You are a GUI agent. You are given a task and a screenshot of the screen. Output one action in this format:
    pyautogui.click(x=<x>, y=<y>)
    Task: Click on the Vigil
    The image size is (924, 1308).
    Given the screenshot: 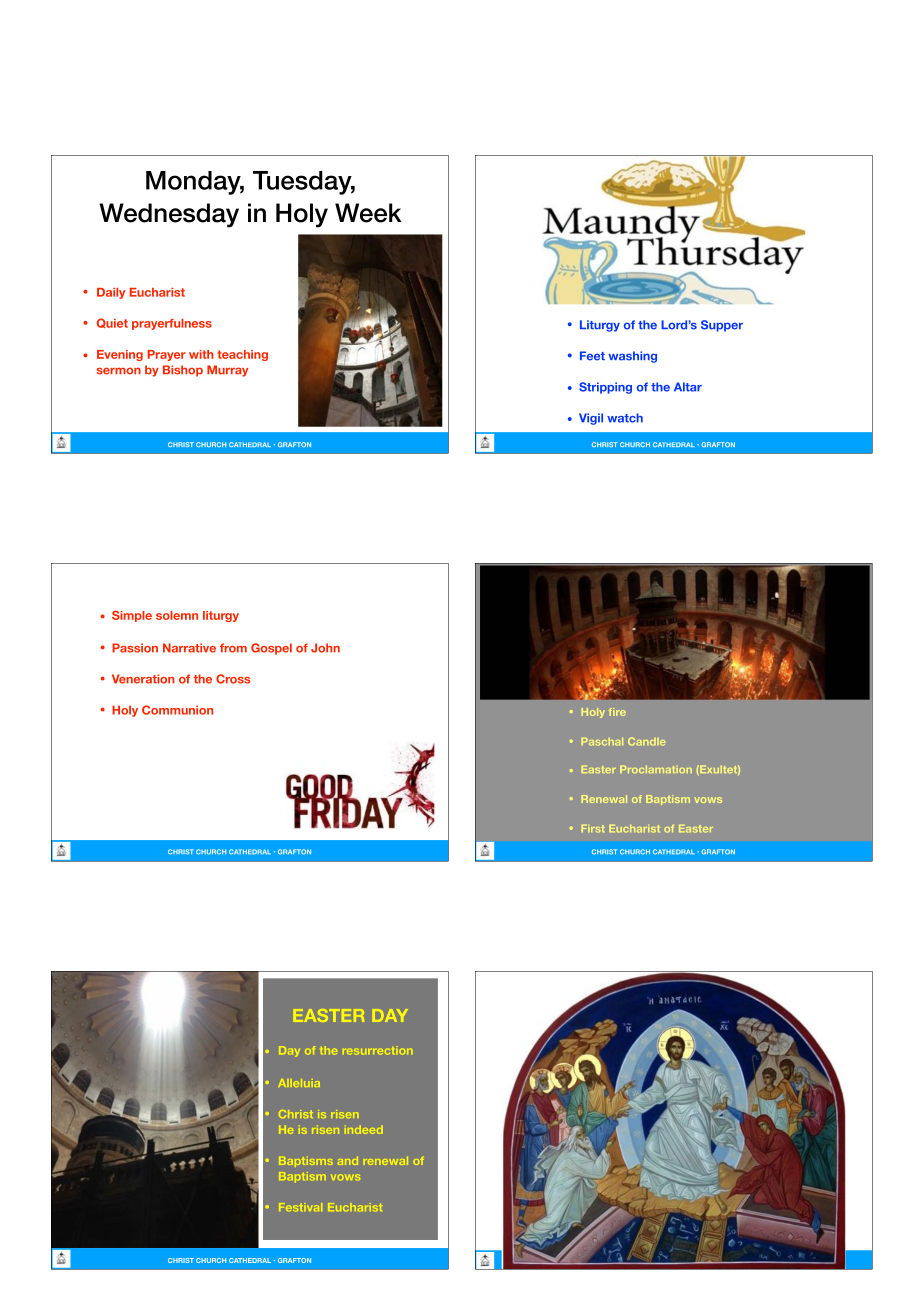 What is the action you would take?
    pyautogui.click(x=591, y=419)
